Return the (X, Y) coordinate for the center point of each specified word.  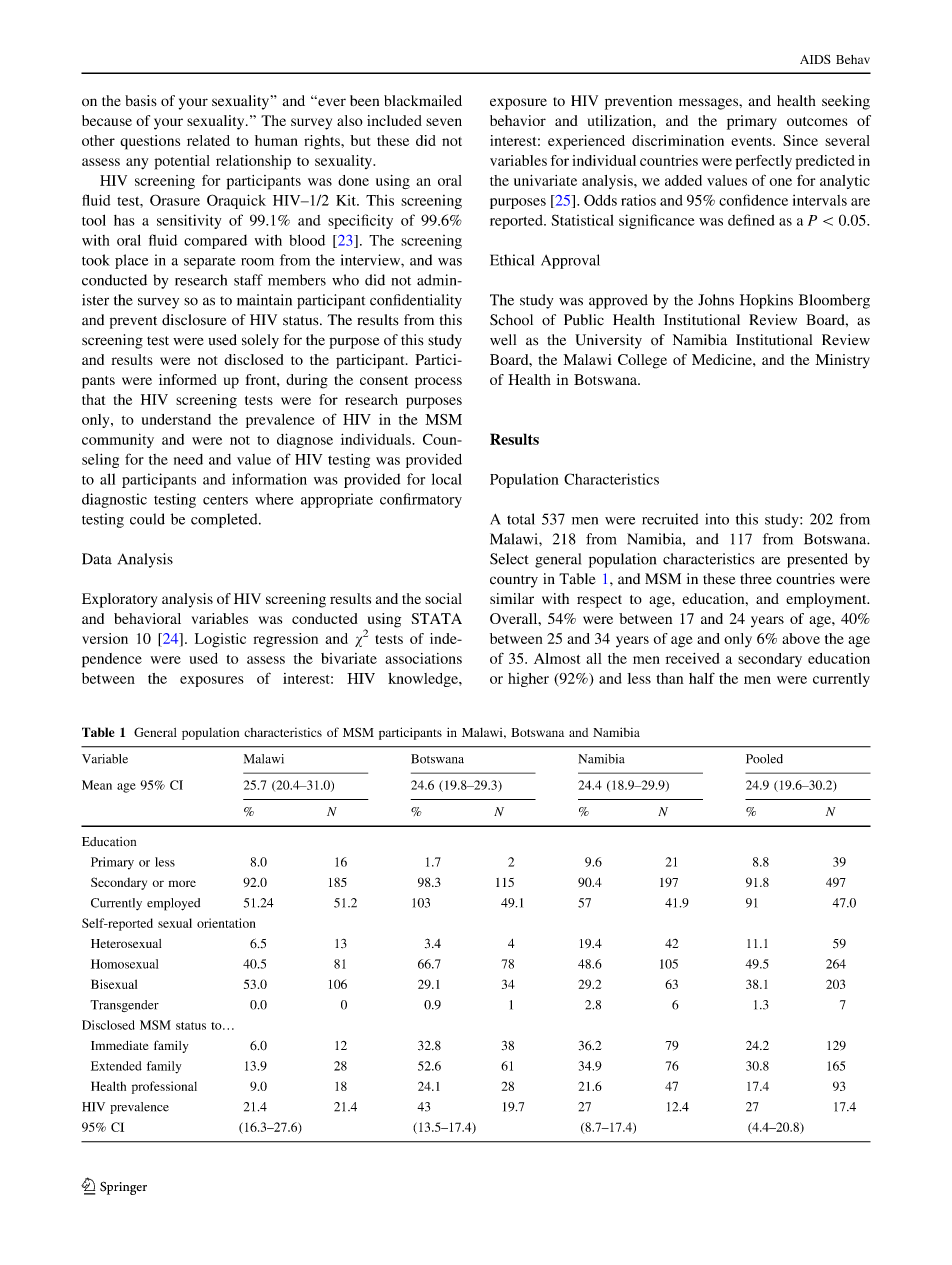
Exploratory (119, 600)
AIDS (815, 59)
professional (164, 1087)
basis (141, 100)
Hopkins (766, 301)
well (503, 340)
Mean (97, 785)
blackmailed (423, 100)
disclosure (194, 320)
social (443, 598)
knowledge (424, 680)
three (755, 579)
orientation (226, 923)
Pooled (764, 759)
